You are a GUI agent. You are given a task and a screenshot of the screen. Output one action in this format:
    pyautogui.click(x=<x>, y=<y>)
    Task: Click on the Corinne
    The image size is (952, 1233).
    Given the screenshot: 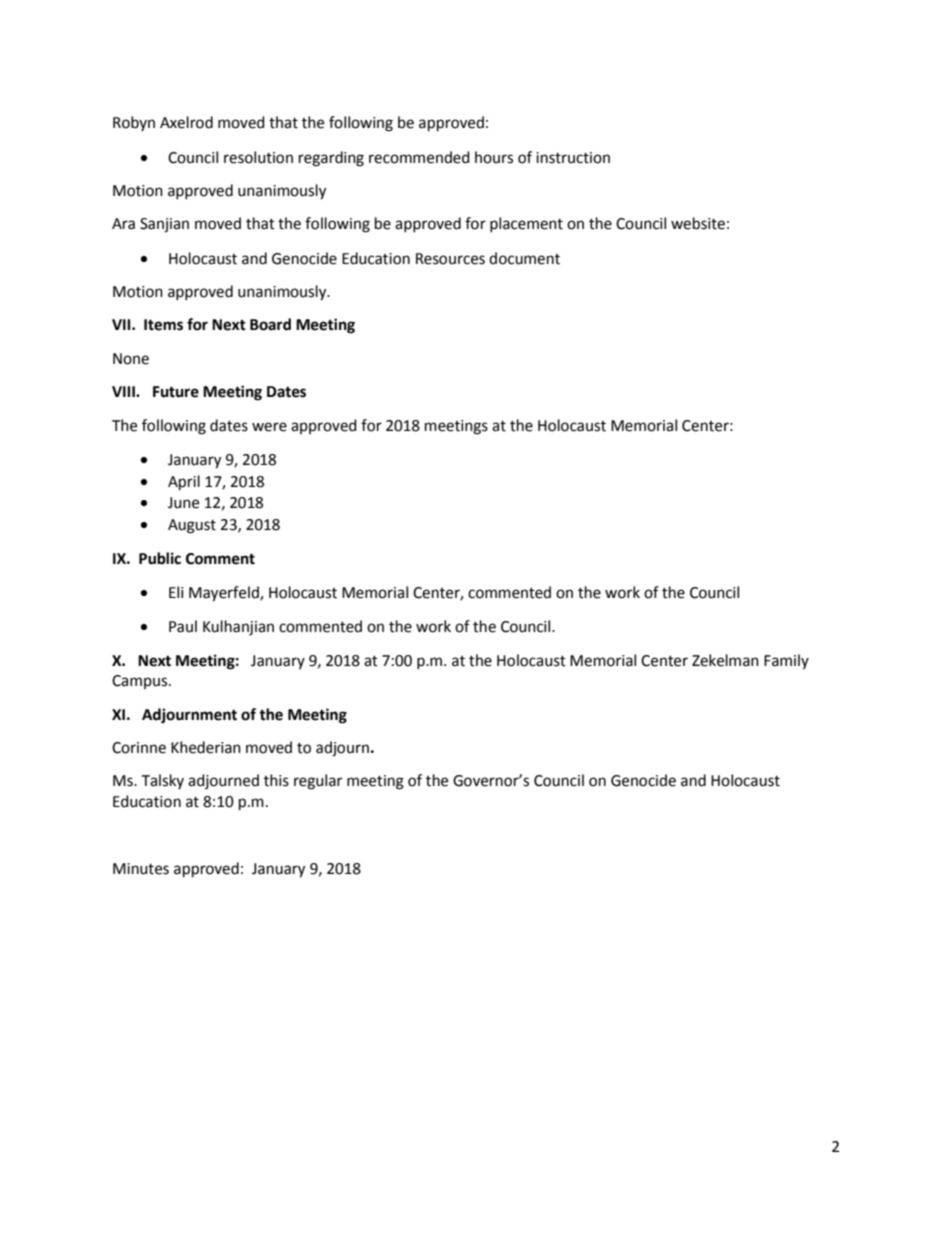 What is the action you would take?
    pyautogui.click(x=139, y=748)
